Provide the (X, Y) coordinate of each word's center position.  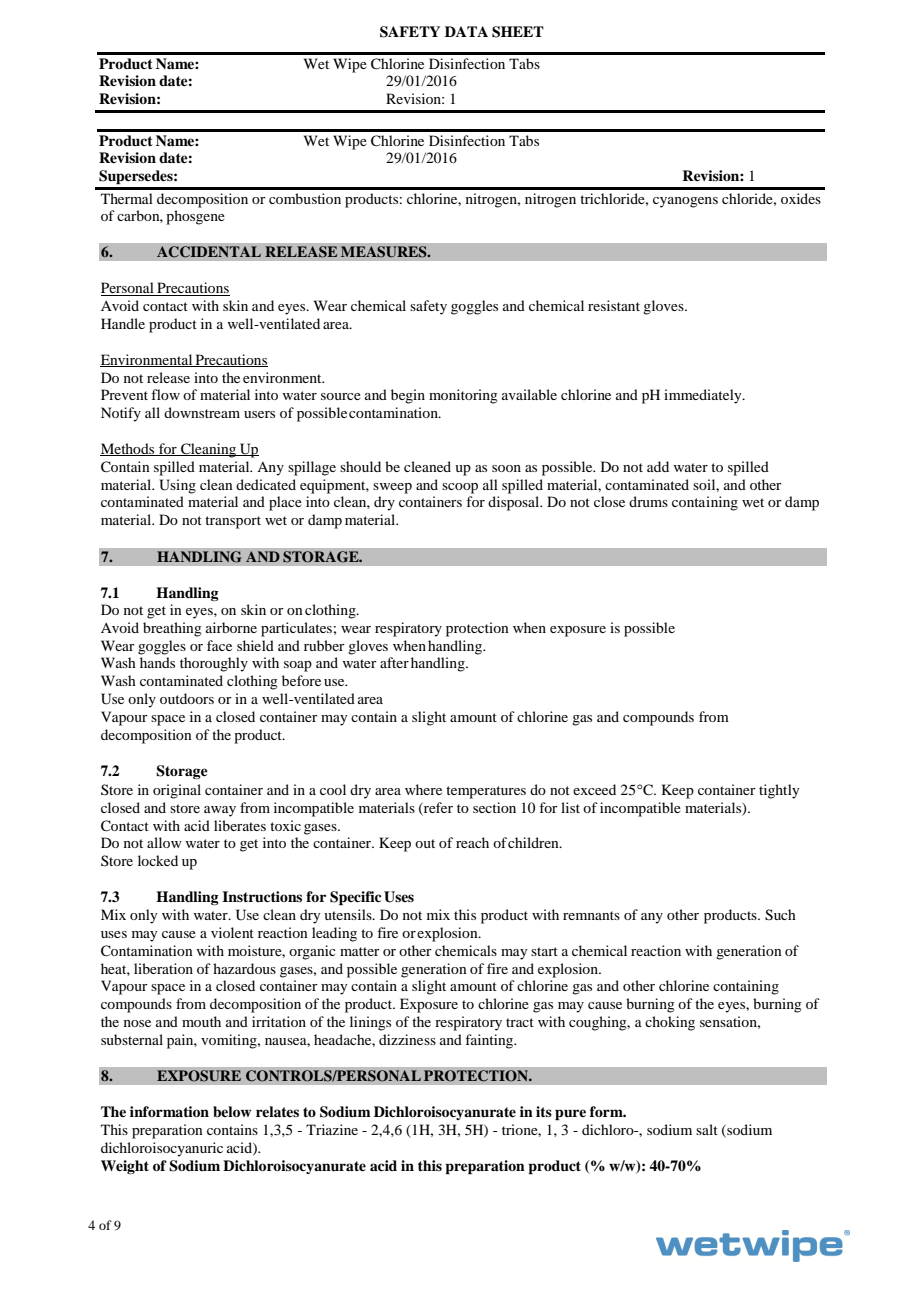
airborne (231, 627)
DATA (466, 31)
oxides (801, 198)
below (232, 1112)
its (544, 1111)
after (394, 662)
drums (648, 501)
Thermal (127, 198)
